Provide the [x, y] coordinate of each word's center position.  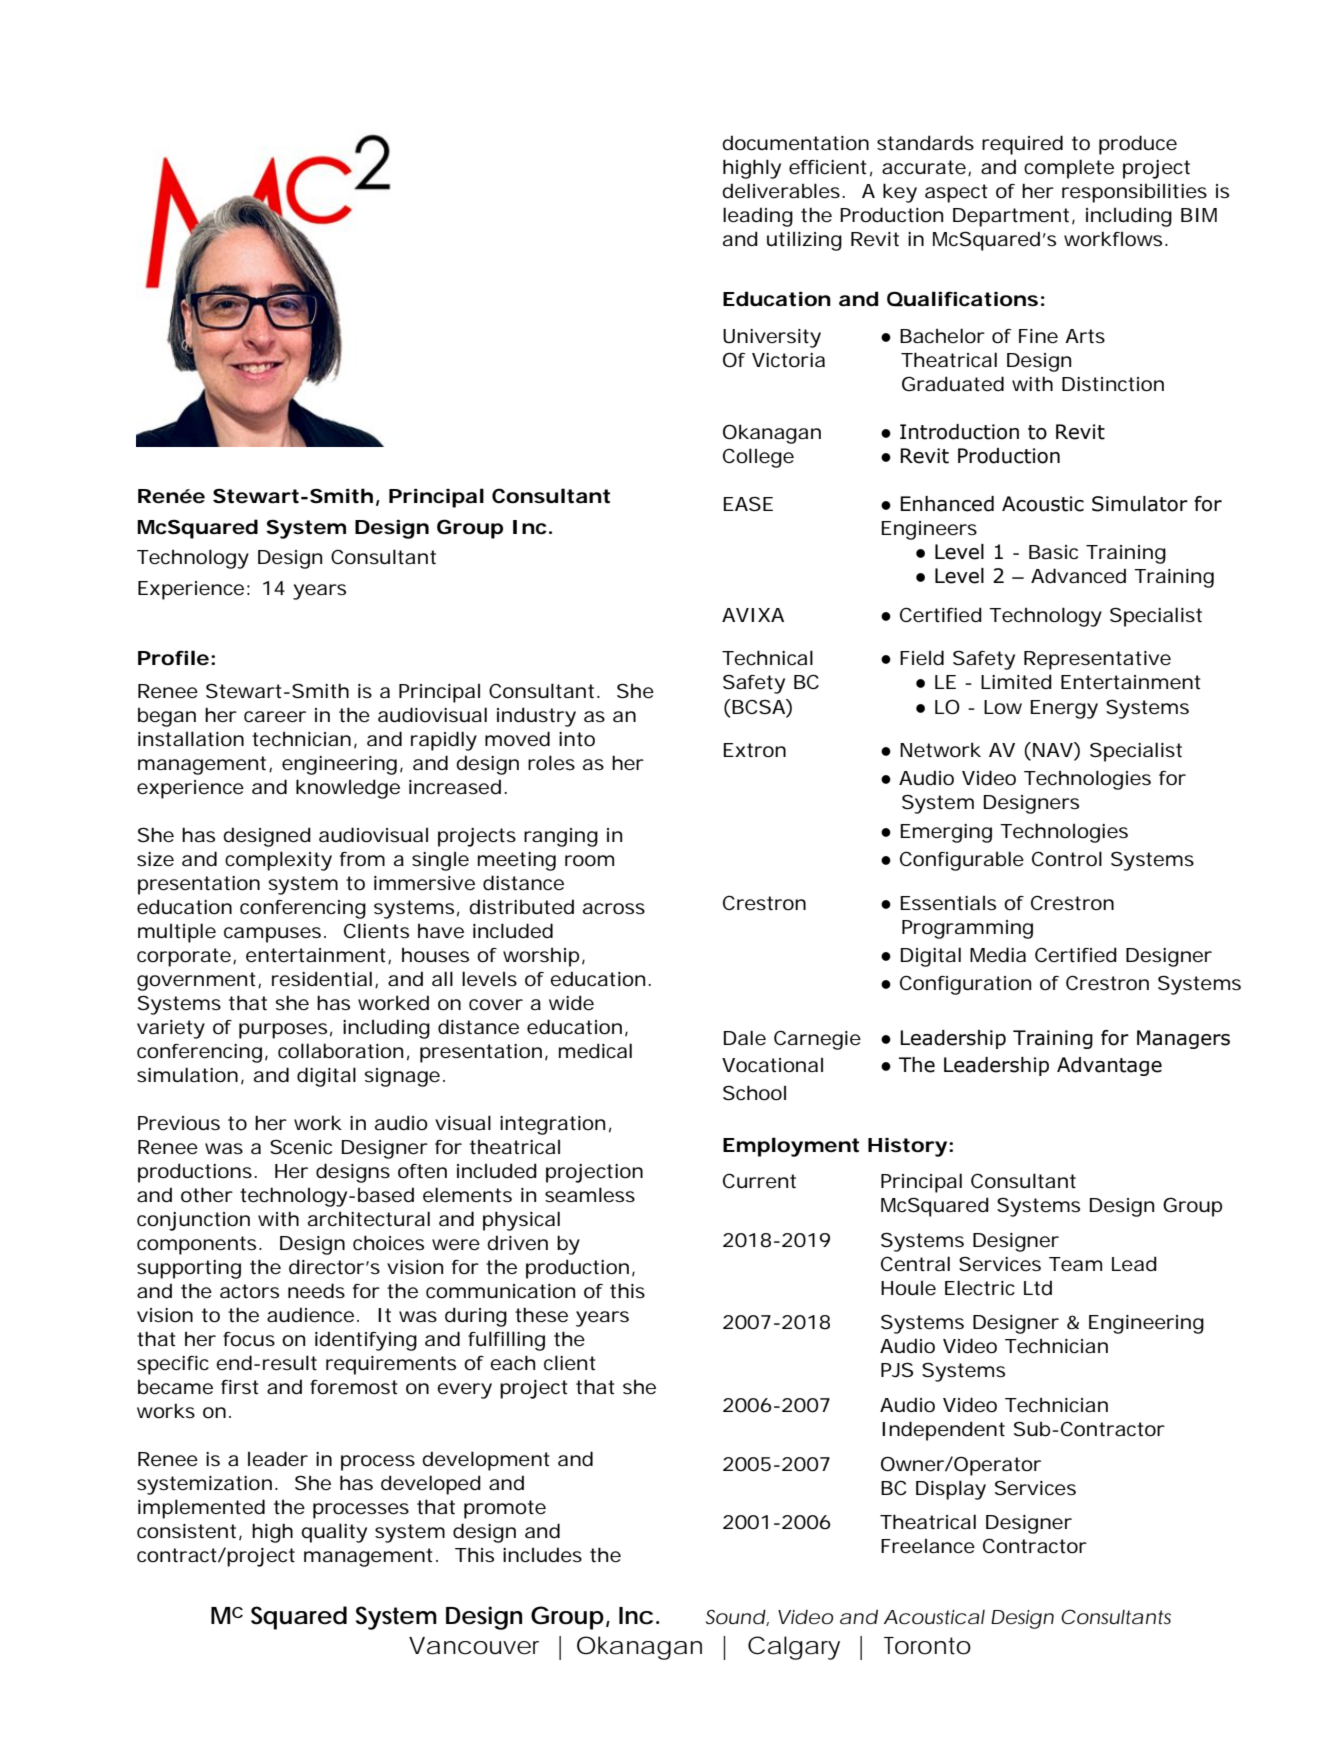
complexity [278, 861]
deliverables [781, 191]
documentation [795, 143]
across [614, 909]
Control [1067, 859]
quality [334, 1533]
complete [1069, 169]
